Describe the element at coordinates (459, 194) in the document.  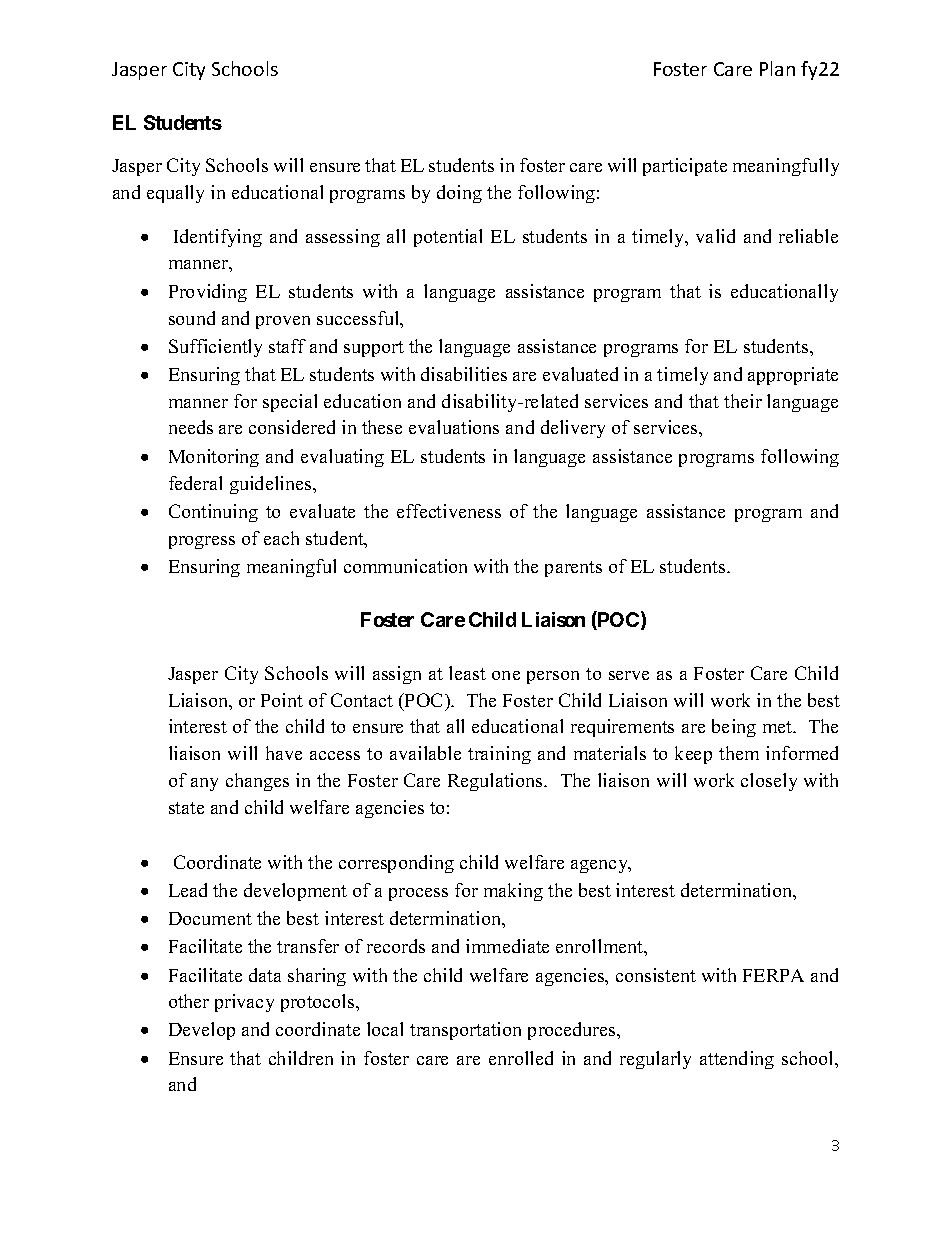
I see `doing` at that location.
